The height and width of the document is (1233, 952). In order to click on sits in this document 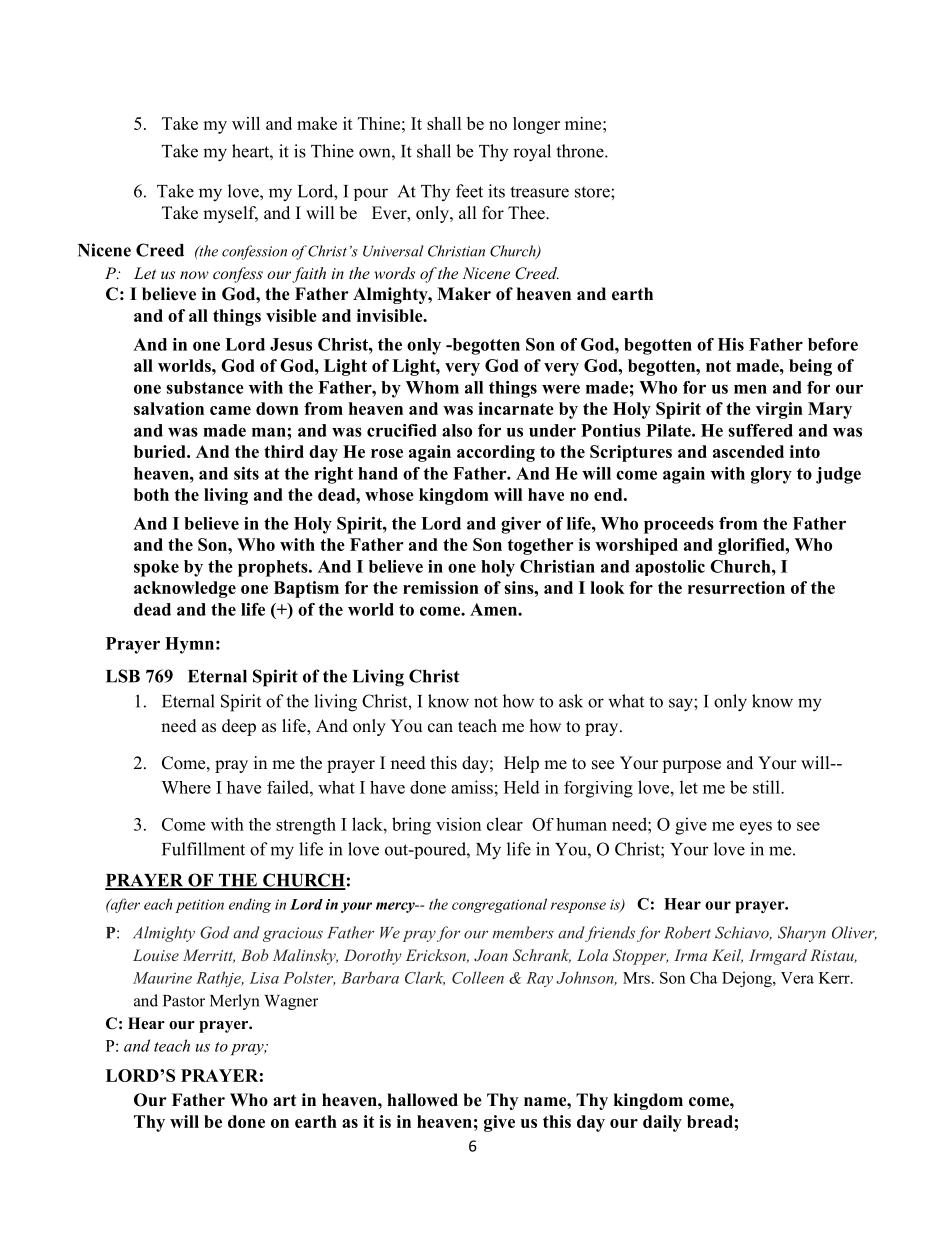, I will do `click(246, 473)`.
